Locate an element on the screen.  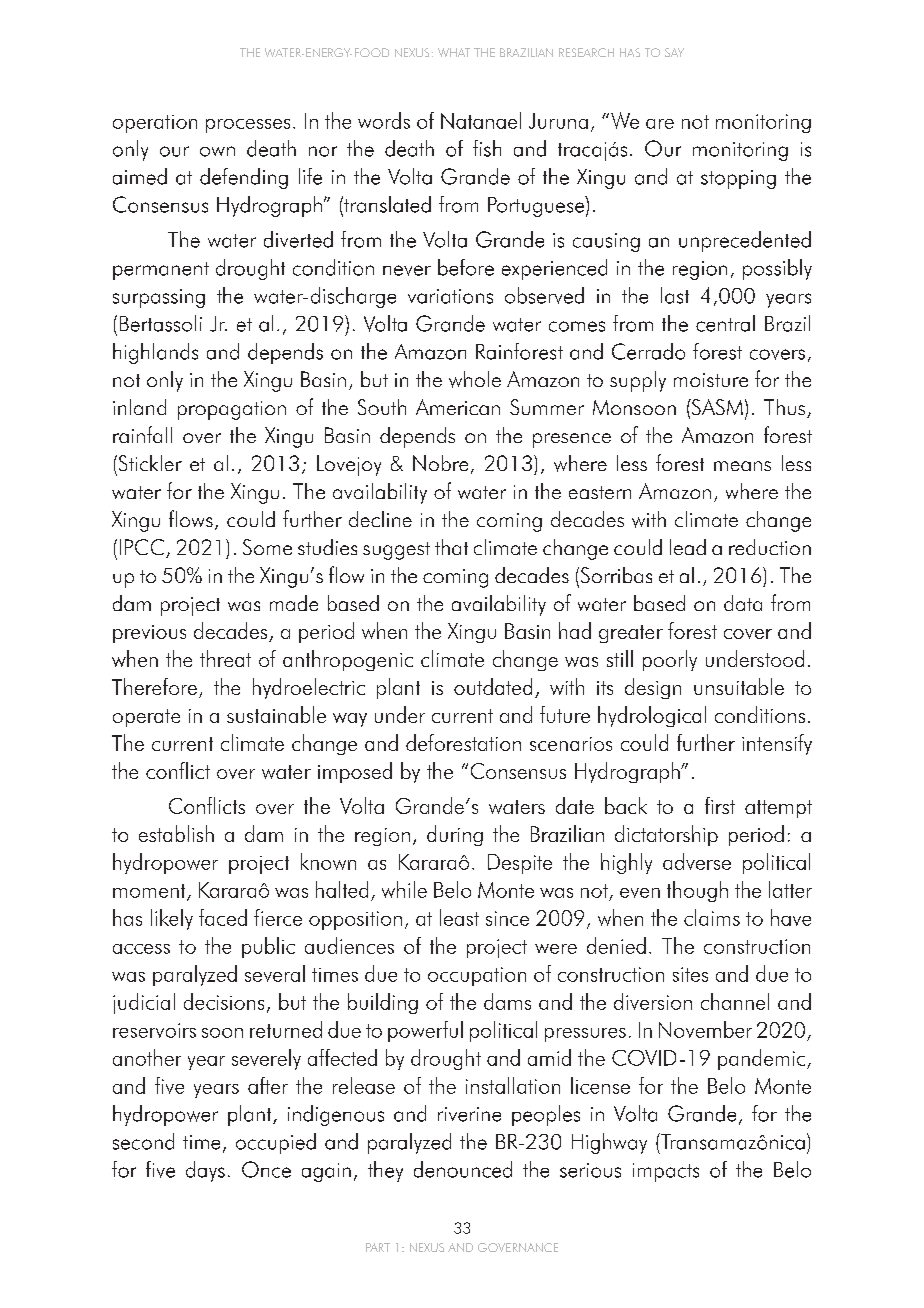
days is located at coordinates (205, 1171).
